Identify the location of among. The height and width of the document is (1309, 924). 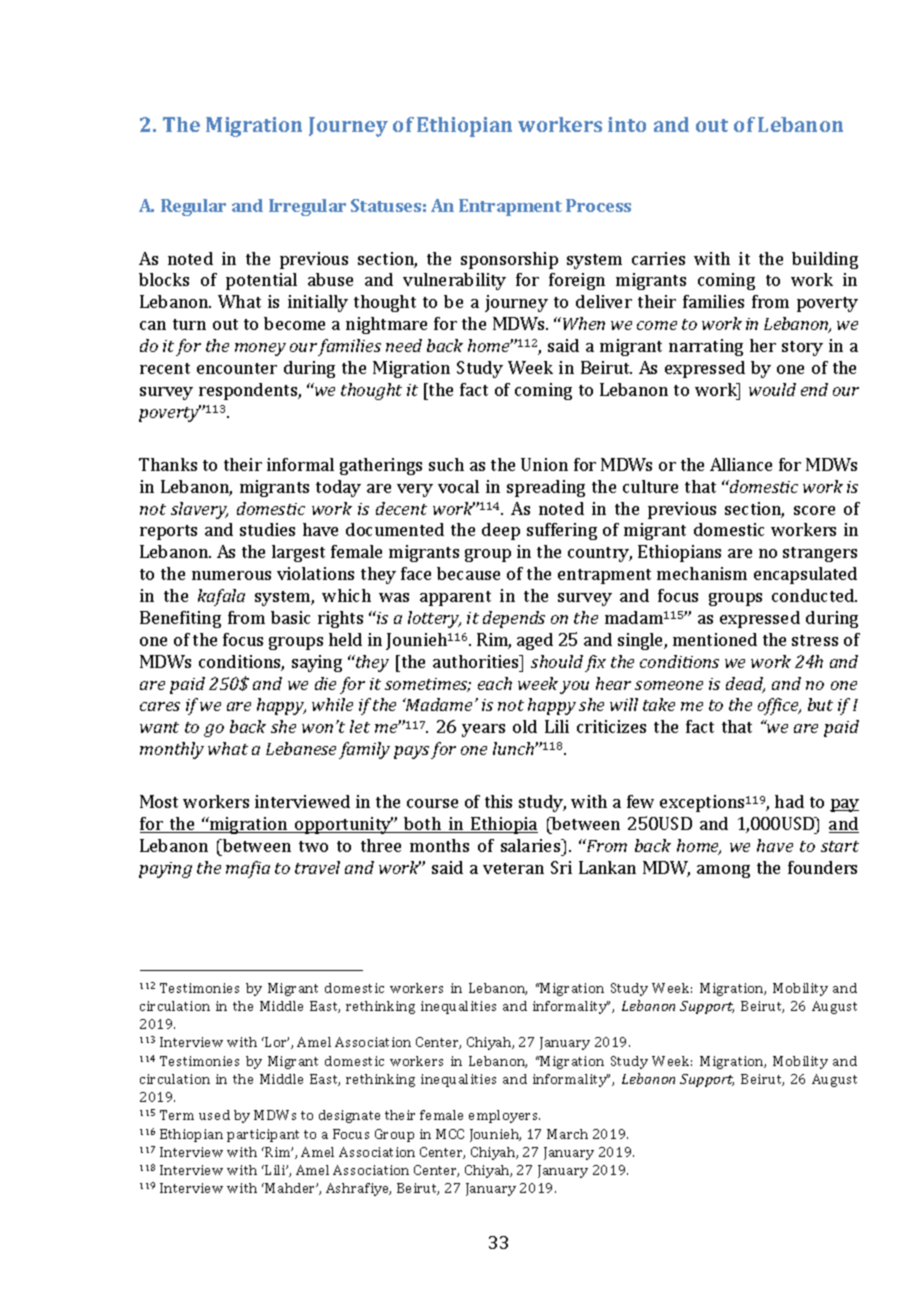
(723, 871).
